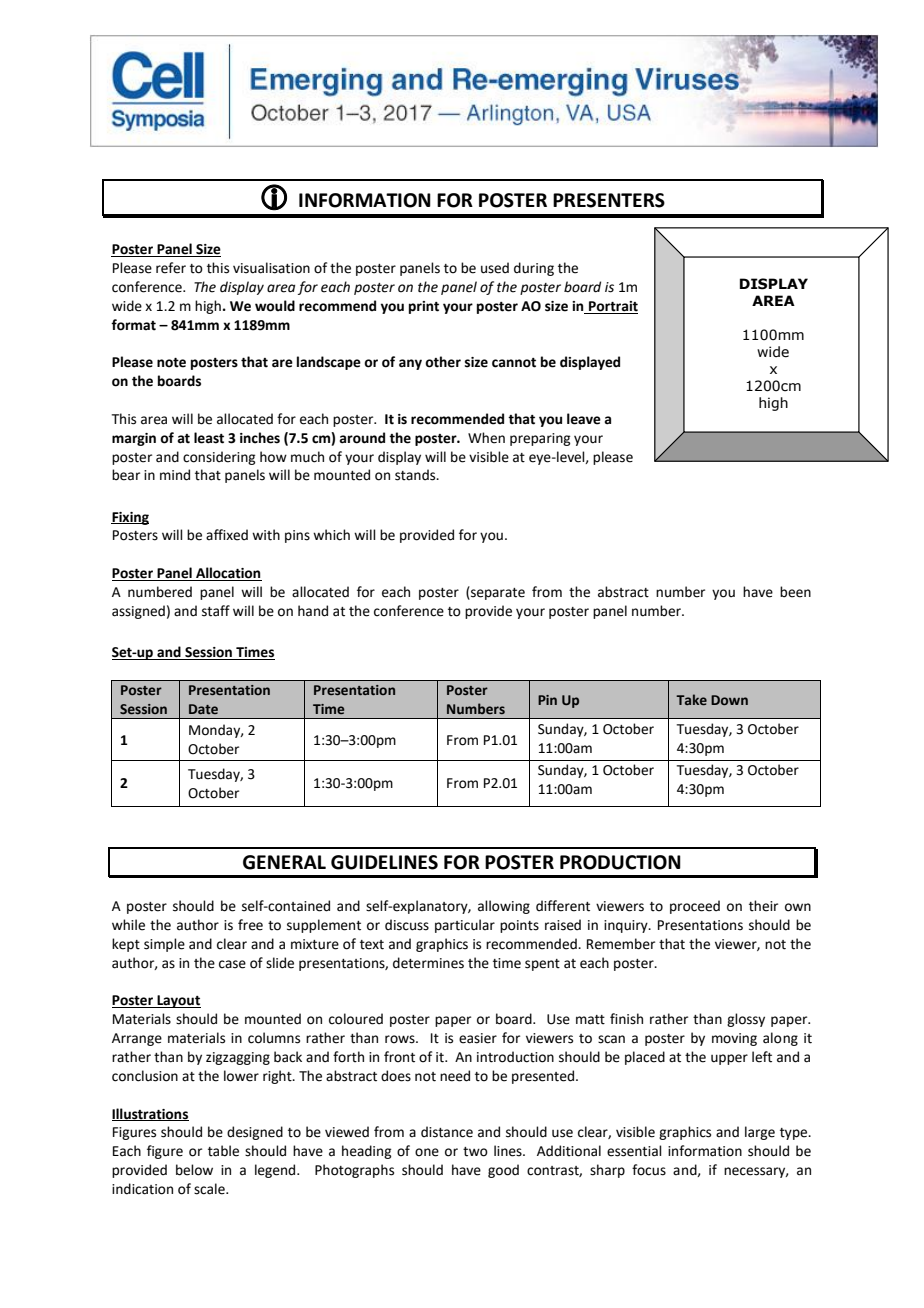  What do you see at coordinates (795, 592) in the screenshot?
I see `been` at bounding box center [795, 592].
